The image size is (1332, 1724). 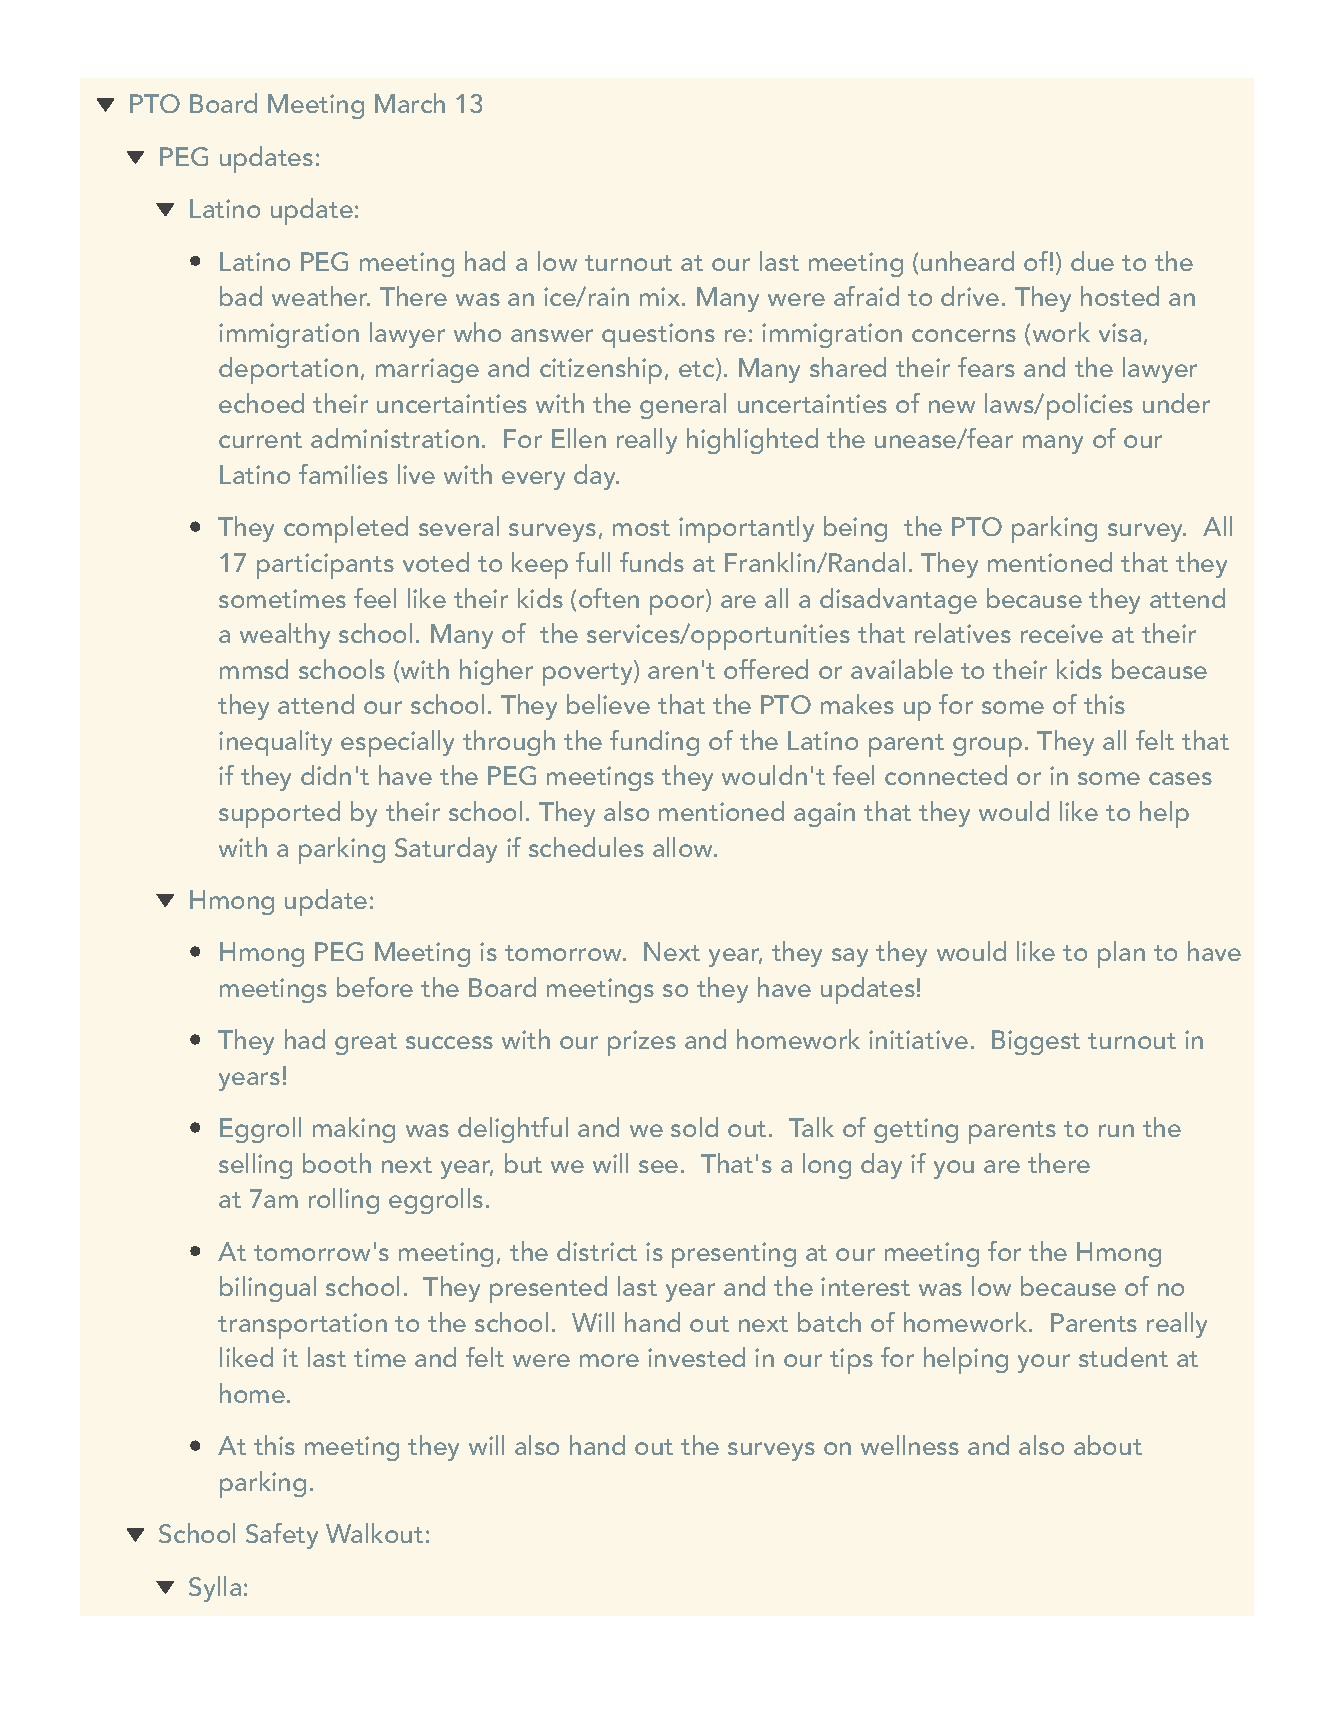 What do you see at coordinates (410, 103) in the image?
I see `March` at bounding box center [410, 103].
